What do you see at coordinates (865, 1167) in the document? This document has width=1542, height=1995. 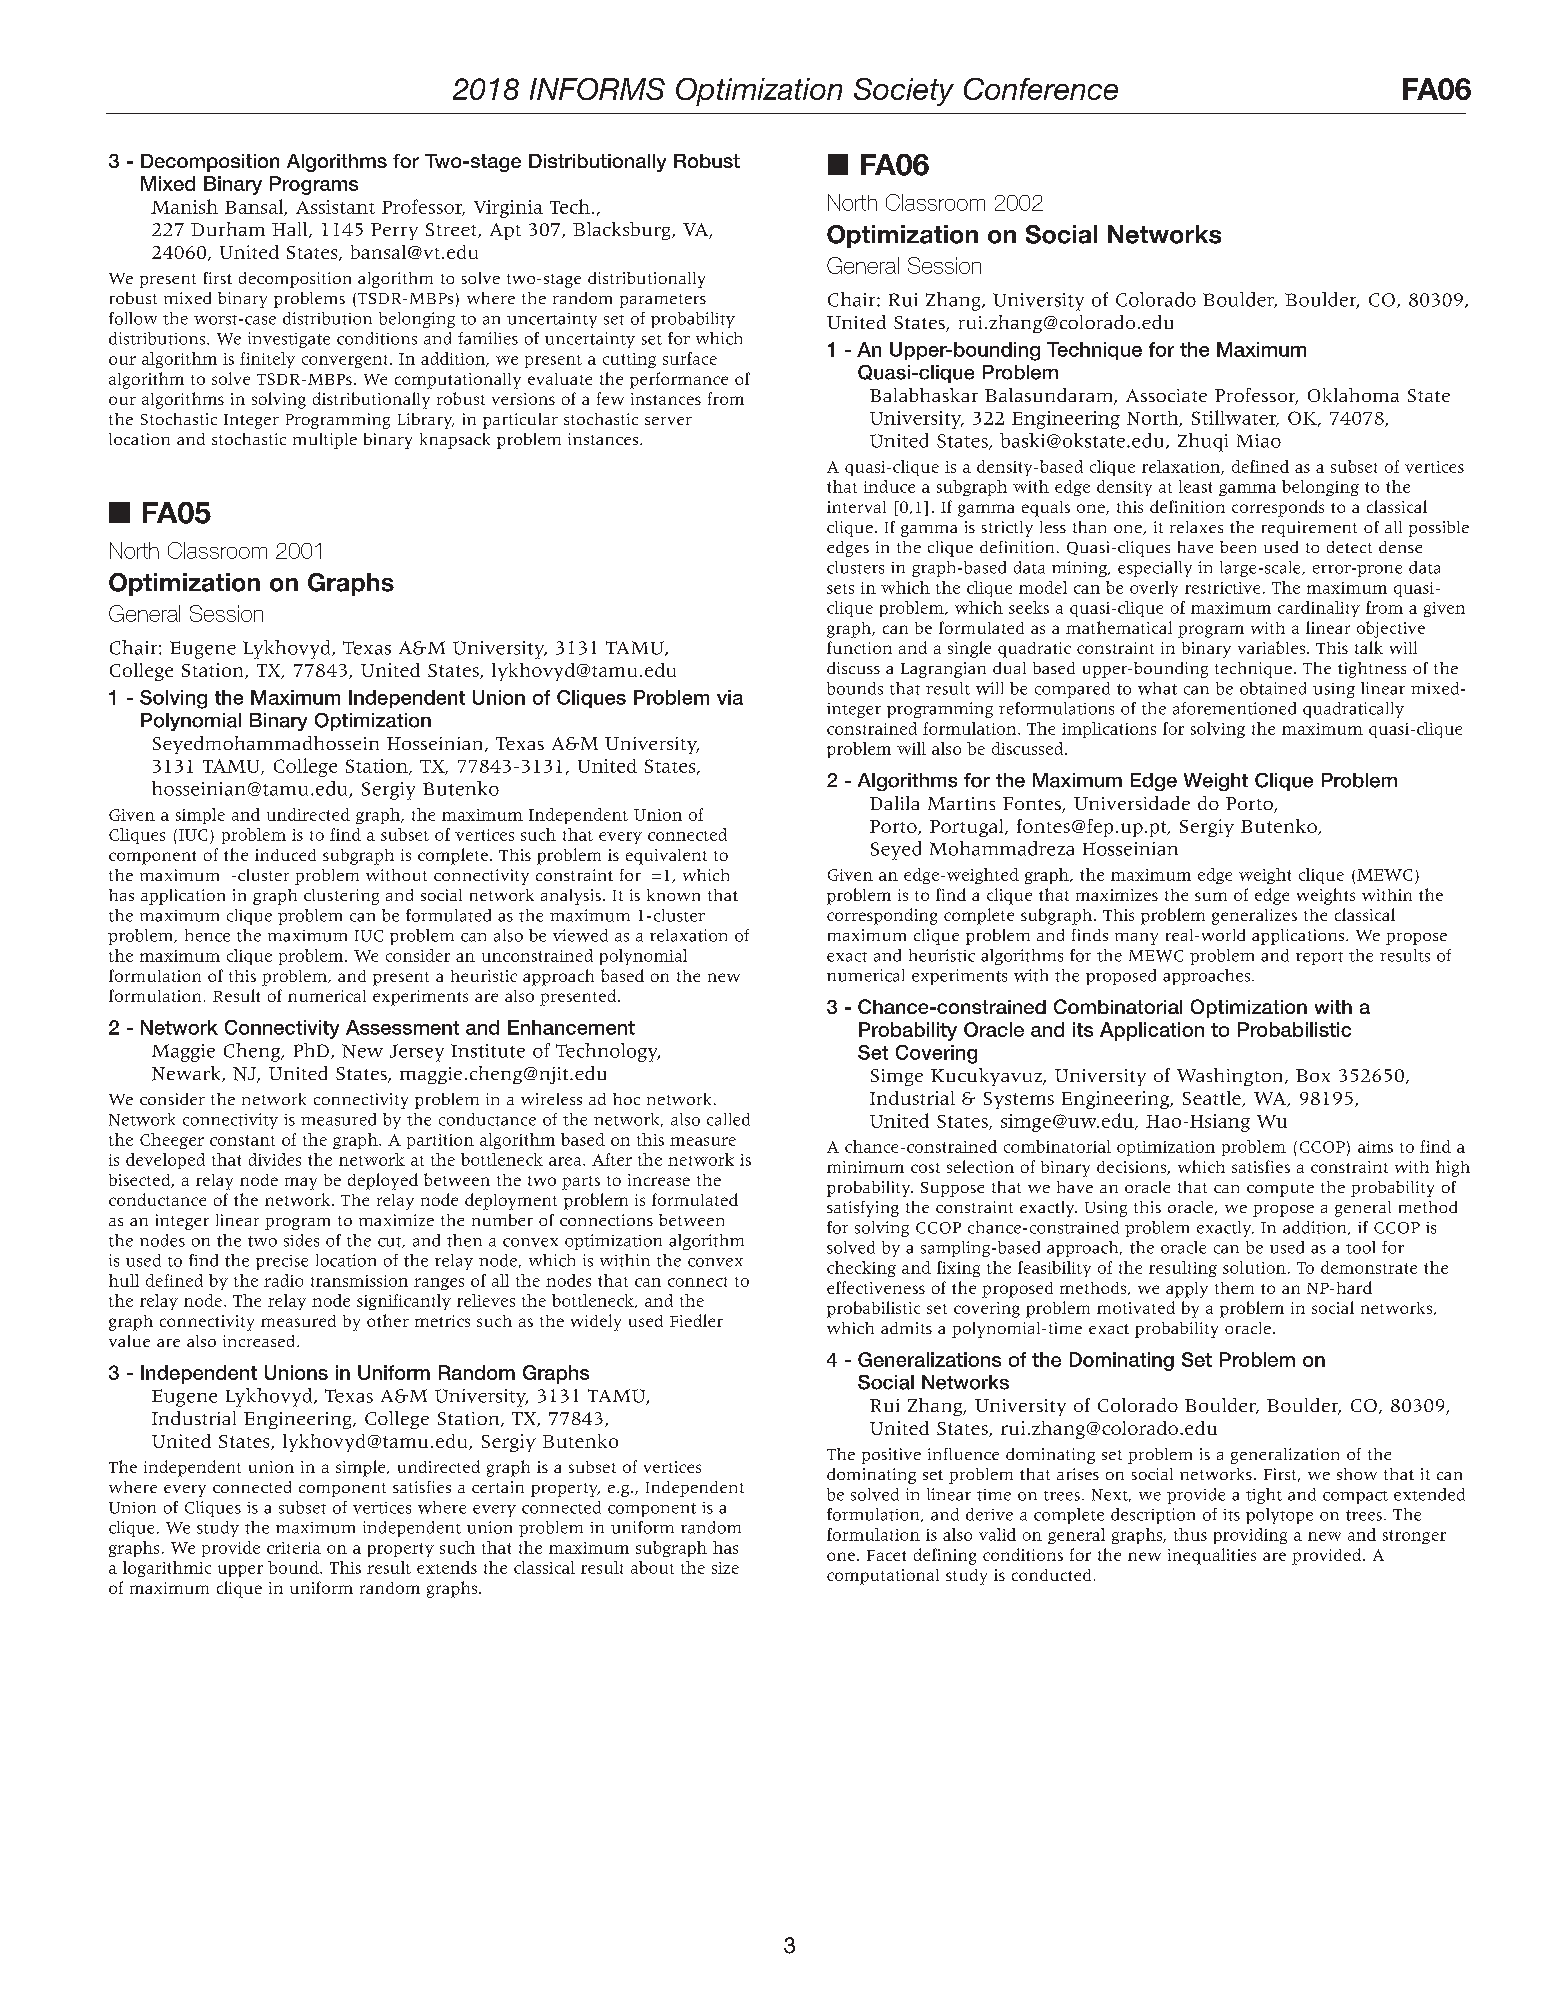 I see `minimum` at bounding box center [865, 1167].
